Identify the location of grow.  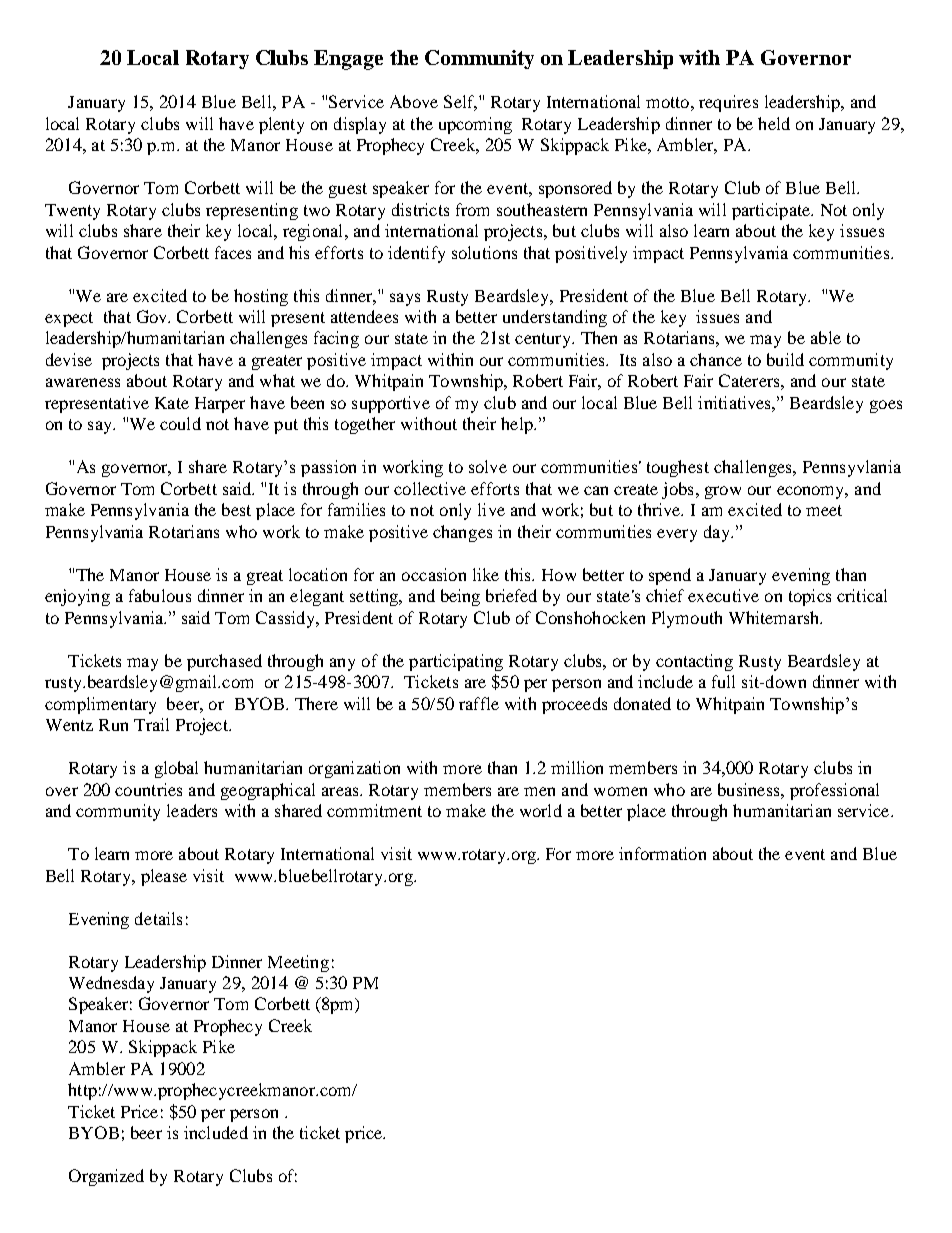
(723, 492).
